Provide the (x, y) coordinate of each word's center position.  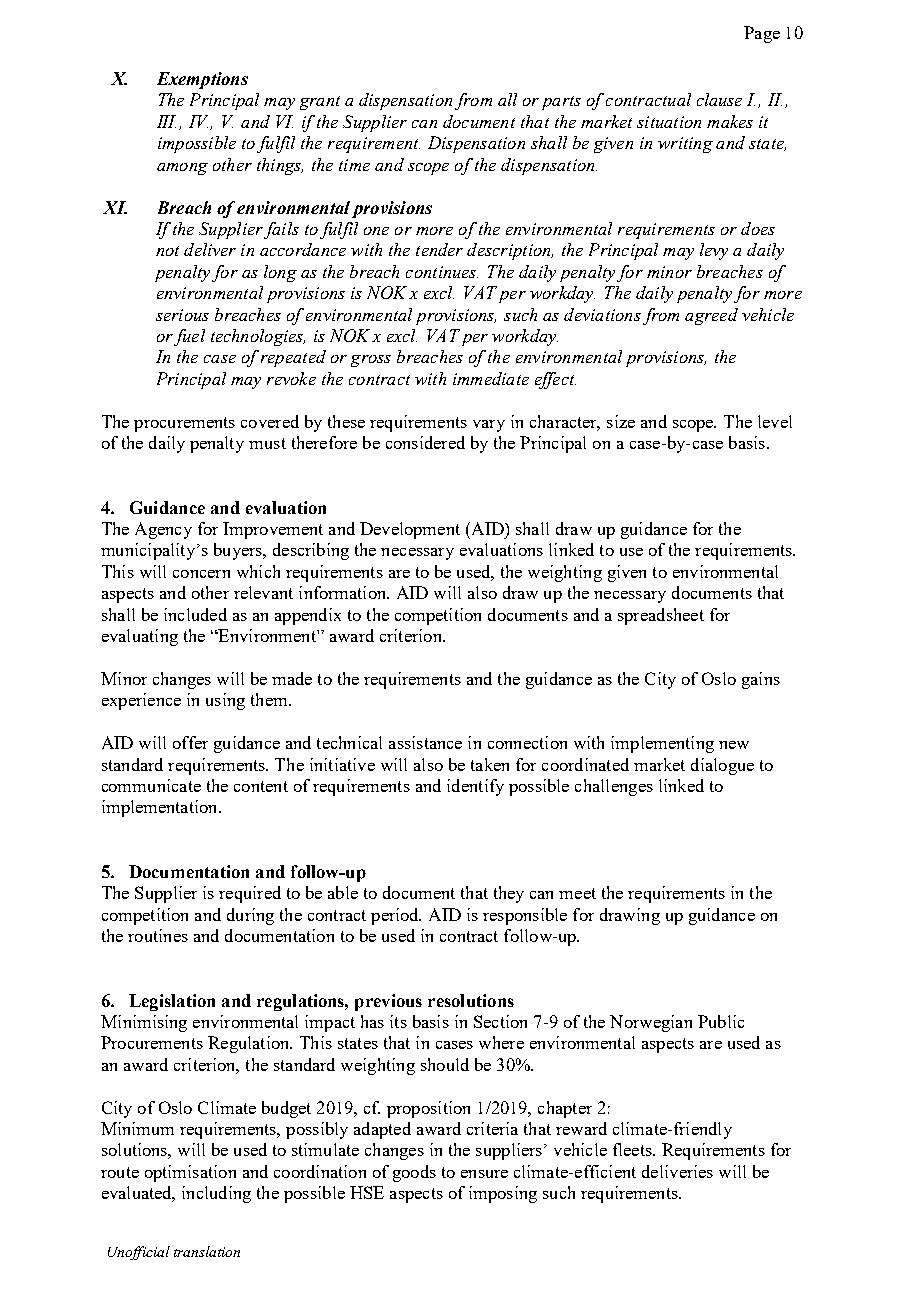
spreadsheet (661, 616)
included (195, 614)
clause (719, 99)
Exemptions (202, 80)
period (396, 916)
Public (721, 1021)
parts (561, 103)
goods (414, 1173)
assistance (425, 742)
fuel (189, 337)
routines (158, 935)
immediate (491, 378)
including (216, 1194)
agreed (711, 316)
